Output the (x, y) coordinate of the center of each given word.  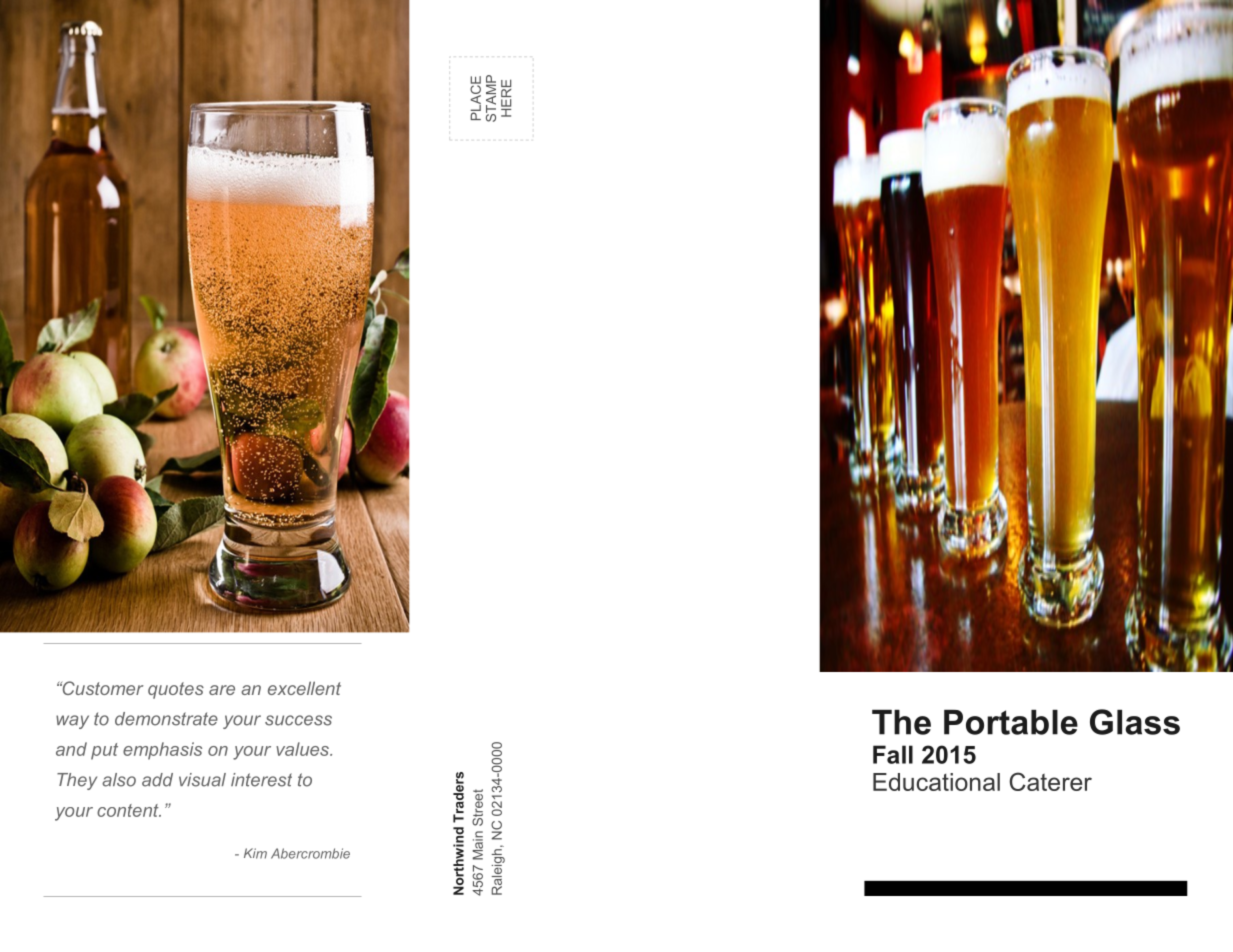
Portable (1011, 722)
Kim (255, 853)
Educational (936, 782)
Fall (893, 754)
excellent (304, 688)
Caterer (1050, 781)
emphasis (162, 751)
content (129, 810)
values (303, 749)
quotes (176, 690)
